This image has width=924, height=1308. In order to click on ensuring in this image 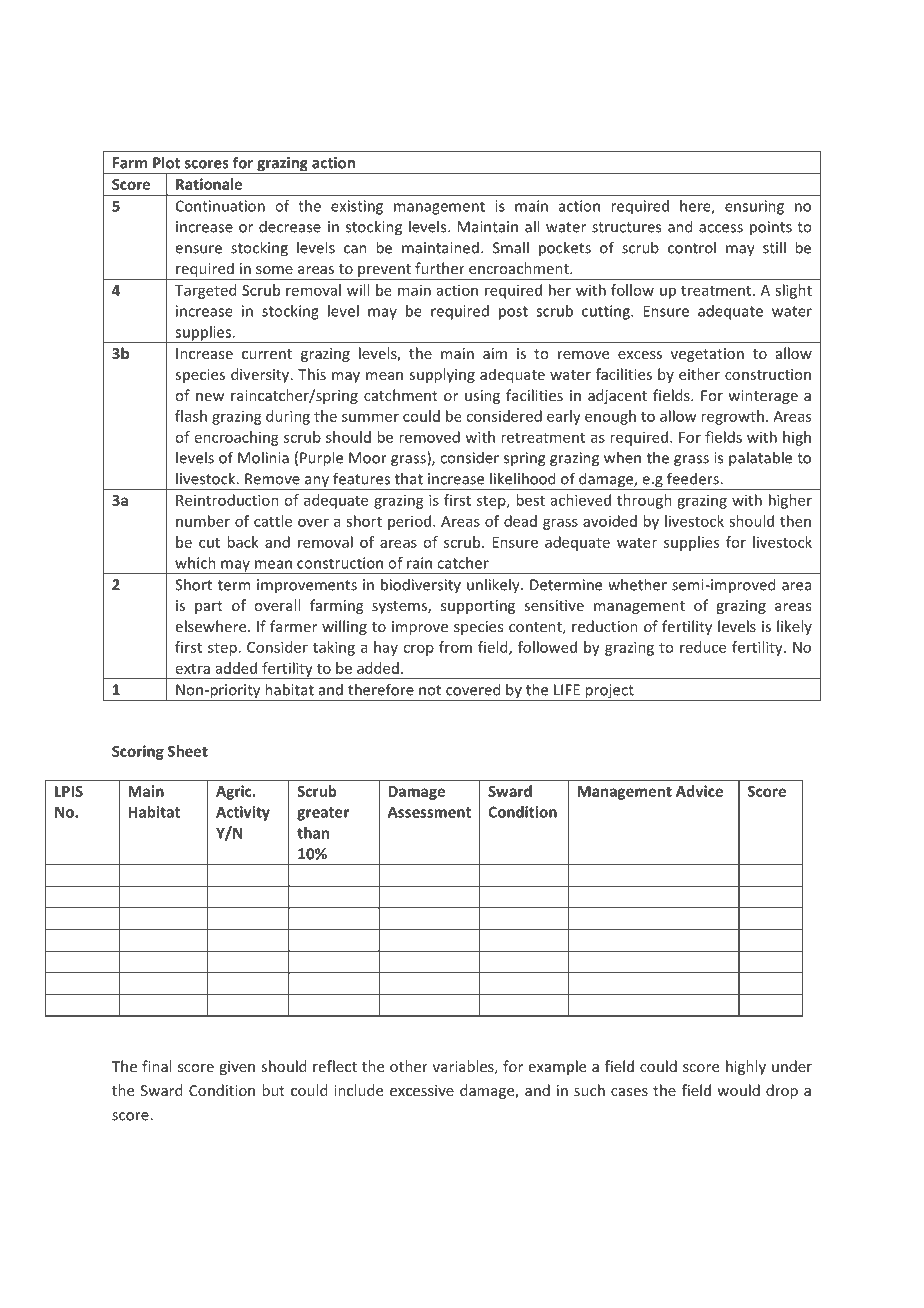, I will do `click(754, 207)`.
